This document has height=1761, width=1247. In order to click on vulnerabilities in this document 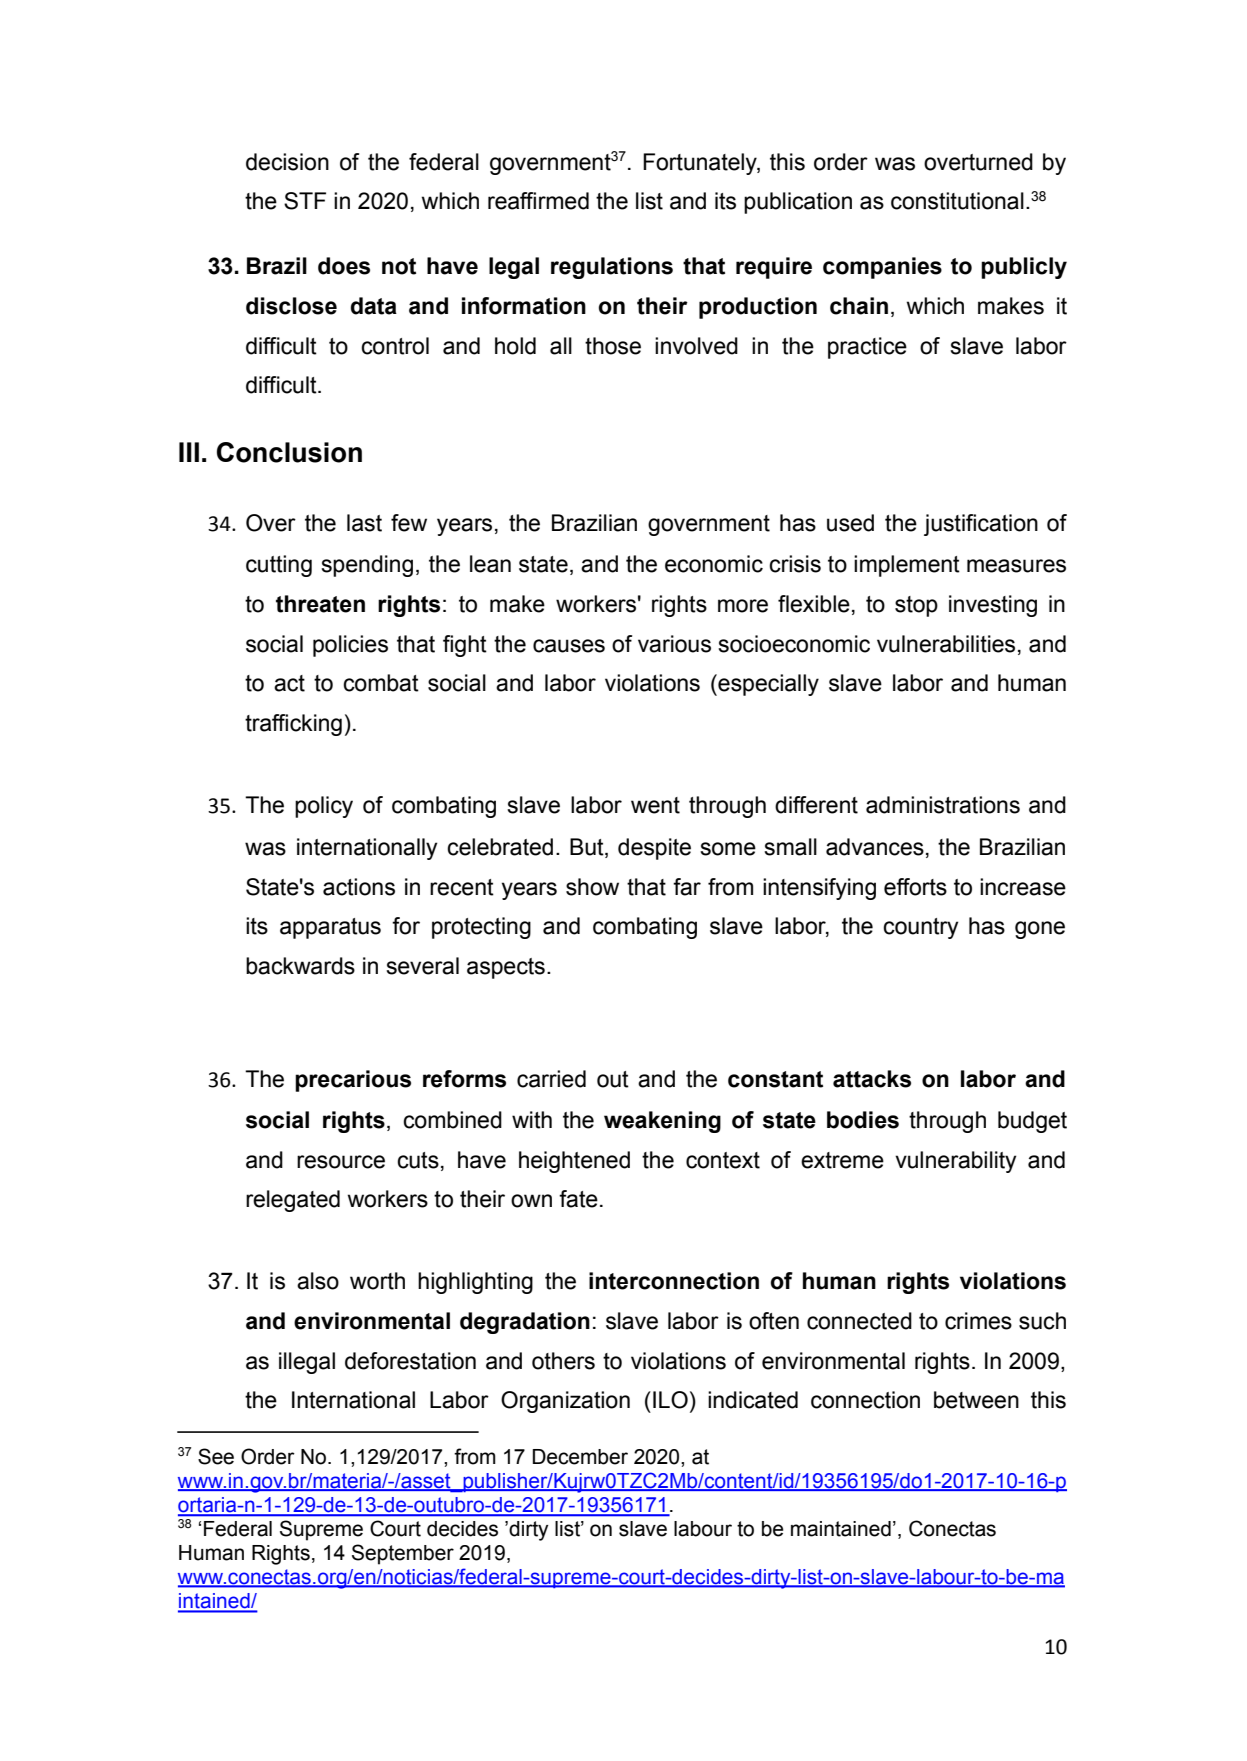, I will do `click(946, 644)`.
